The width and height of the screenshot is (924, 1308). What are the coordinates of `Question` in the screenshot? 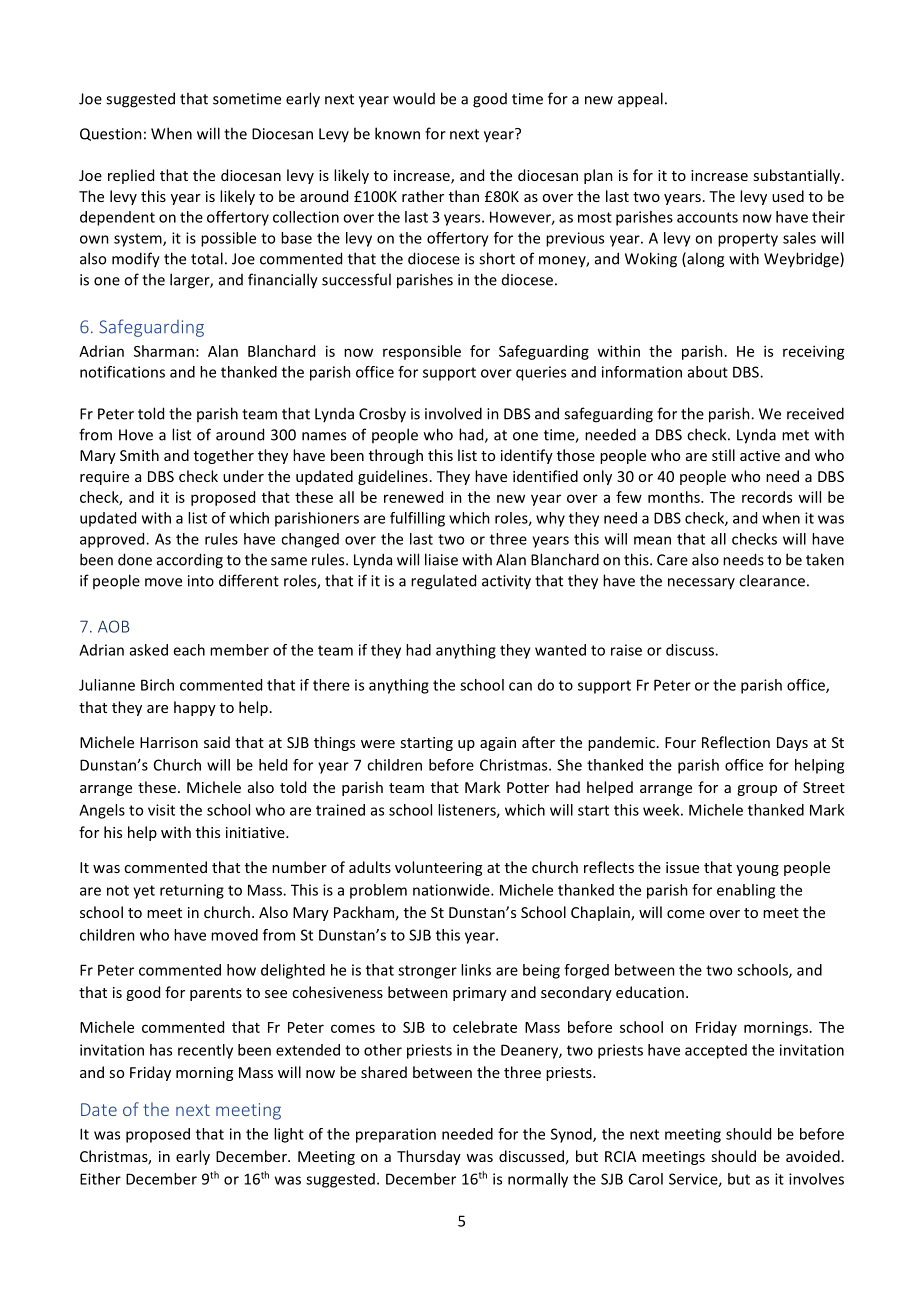 It's located at (111, 134).
